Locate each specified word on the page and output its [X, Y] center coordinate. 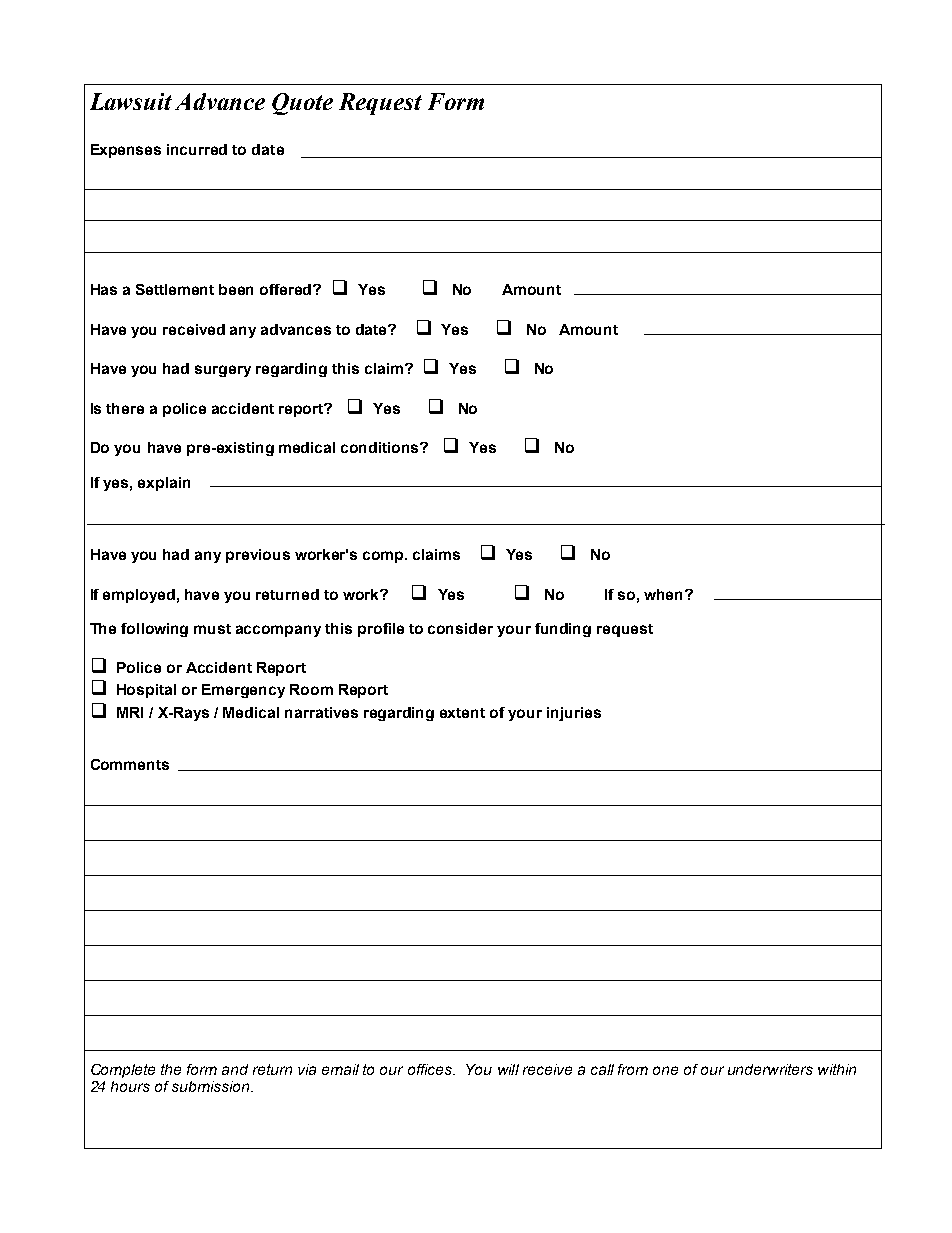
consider [460, 628]
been [236, 289]
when [665, 594]
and [235, 1069]
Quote [302, 104]
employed [139, 596]
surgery [223, 371]
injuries [574, 714]
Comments [130, 764]
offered [287, 289]
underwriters [770, 1069]
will [508, 1069]
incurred [197, 149]
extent [462, 713]
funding [563, 630]
